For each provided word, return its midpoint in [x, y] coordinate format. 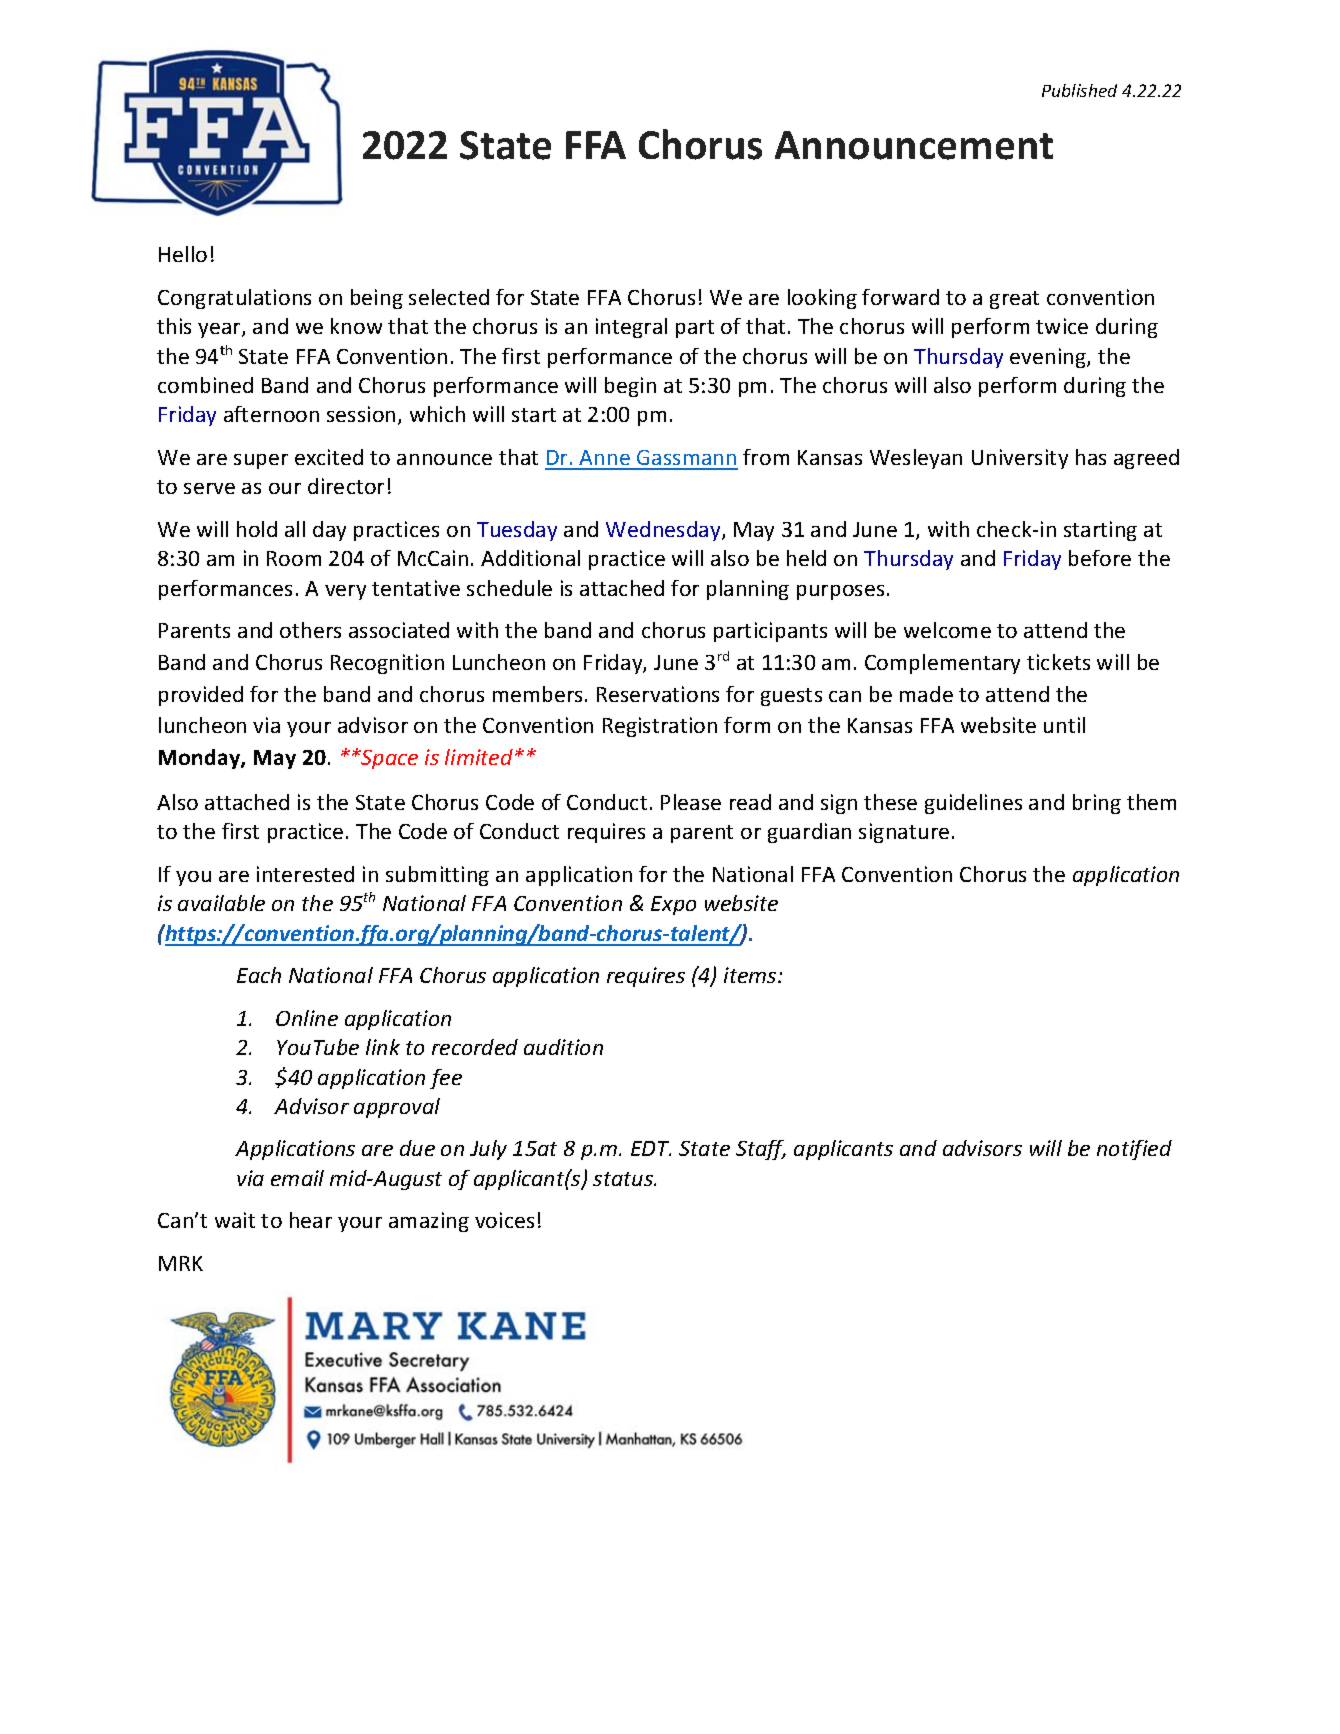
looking [822, 299]
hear [311, 1220]
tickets [1058, 662]
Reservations [658, 694]
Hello [183, 254]
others [310, 630]
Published [1079, 90]
